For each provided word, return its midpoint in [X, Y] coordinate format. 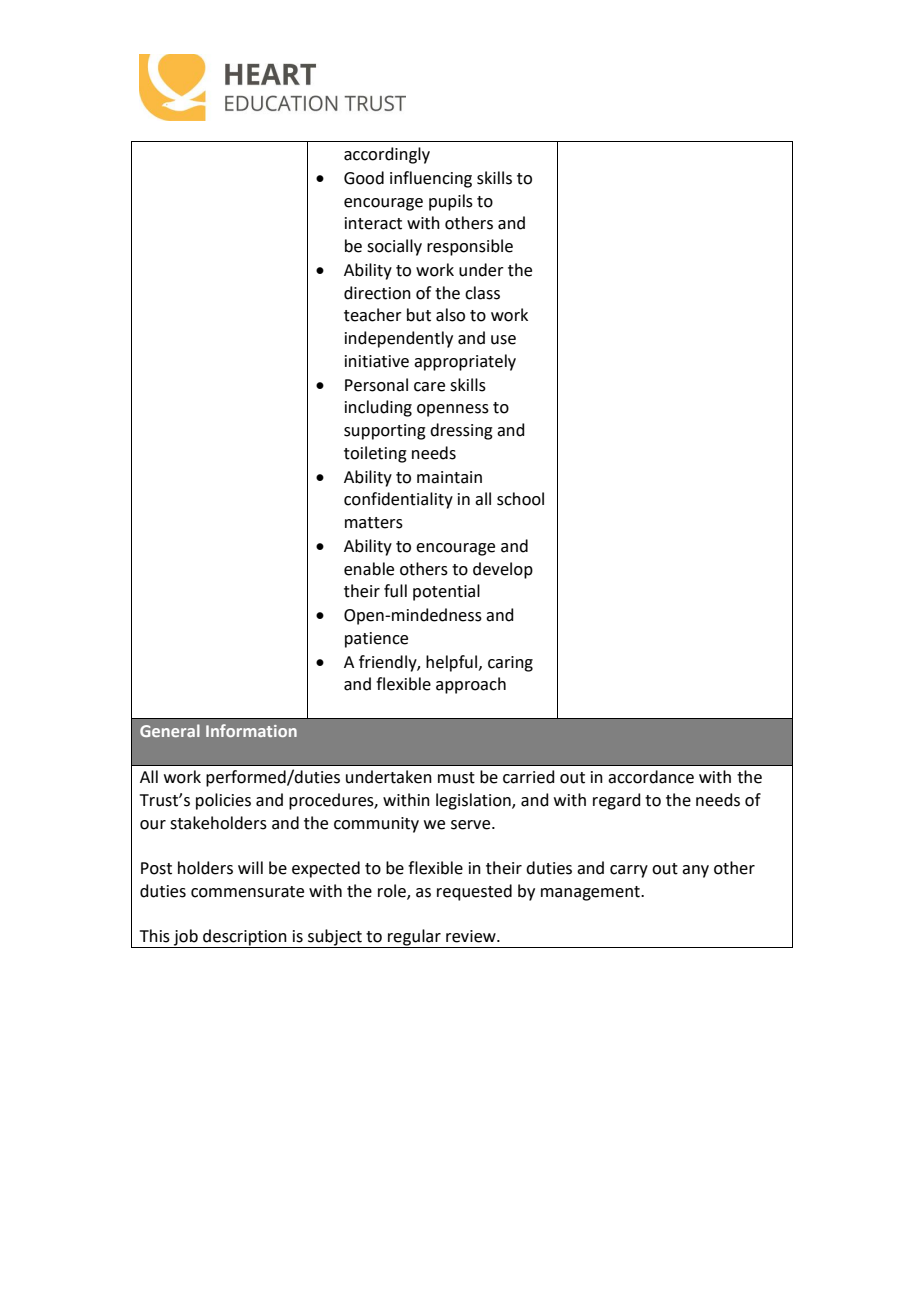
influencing [431, 179]
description [245, 938]
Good [364, 178]
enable [369, 569]
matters [374, 523]
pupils [451, 202]
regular [414, 938]
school [520, 499]
